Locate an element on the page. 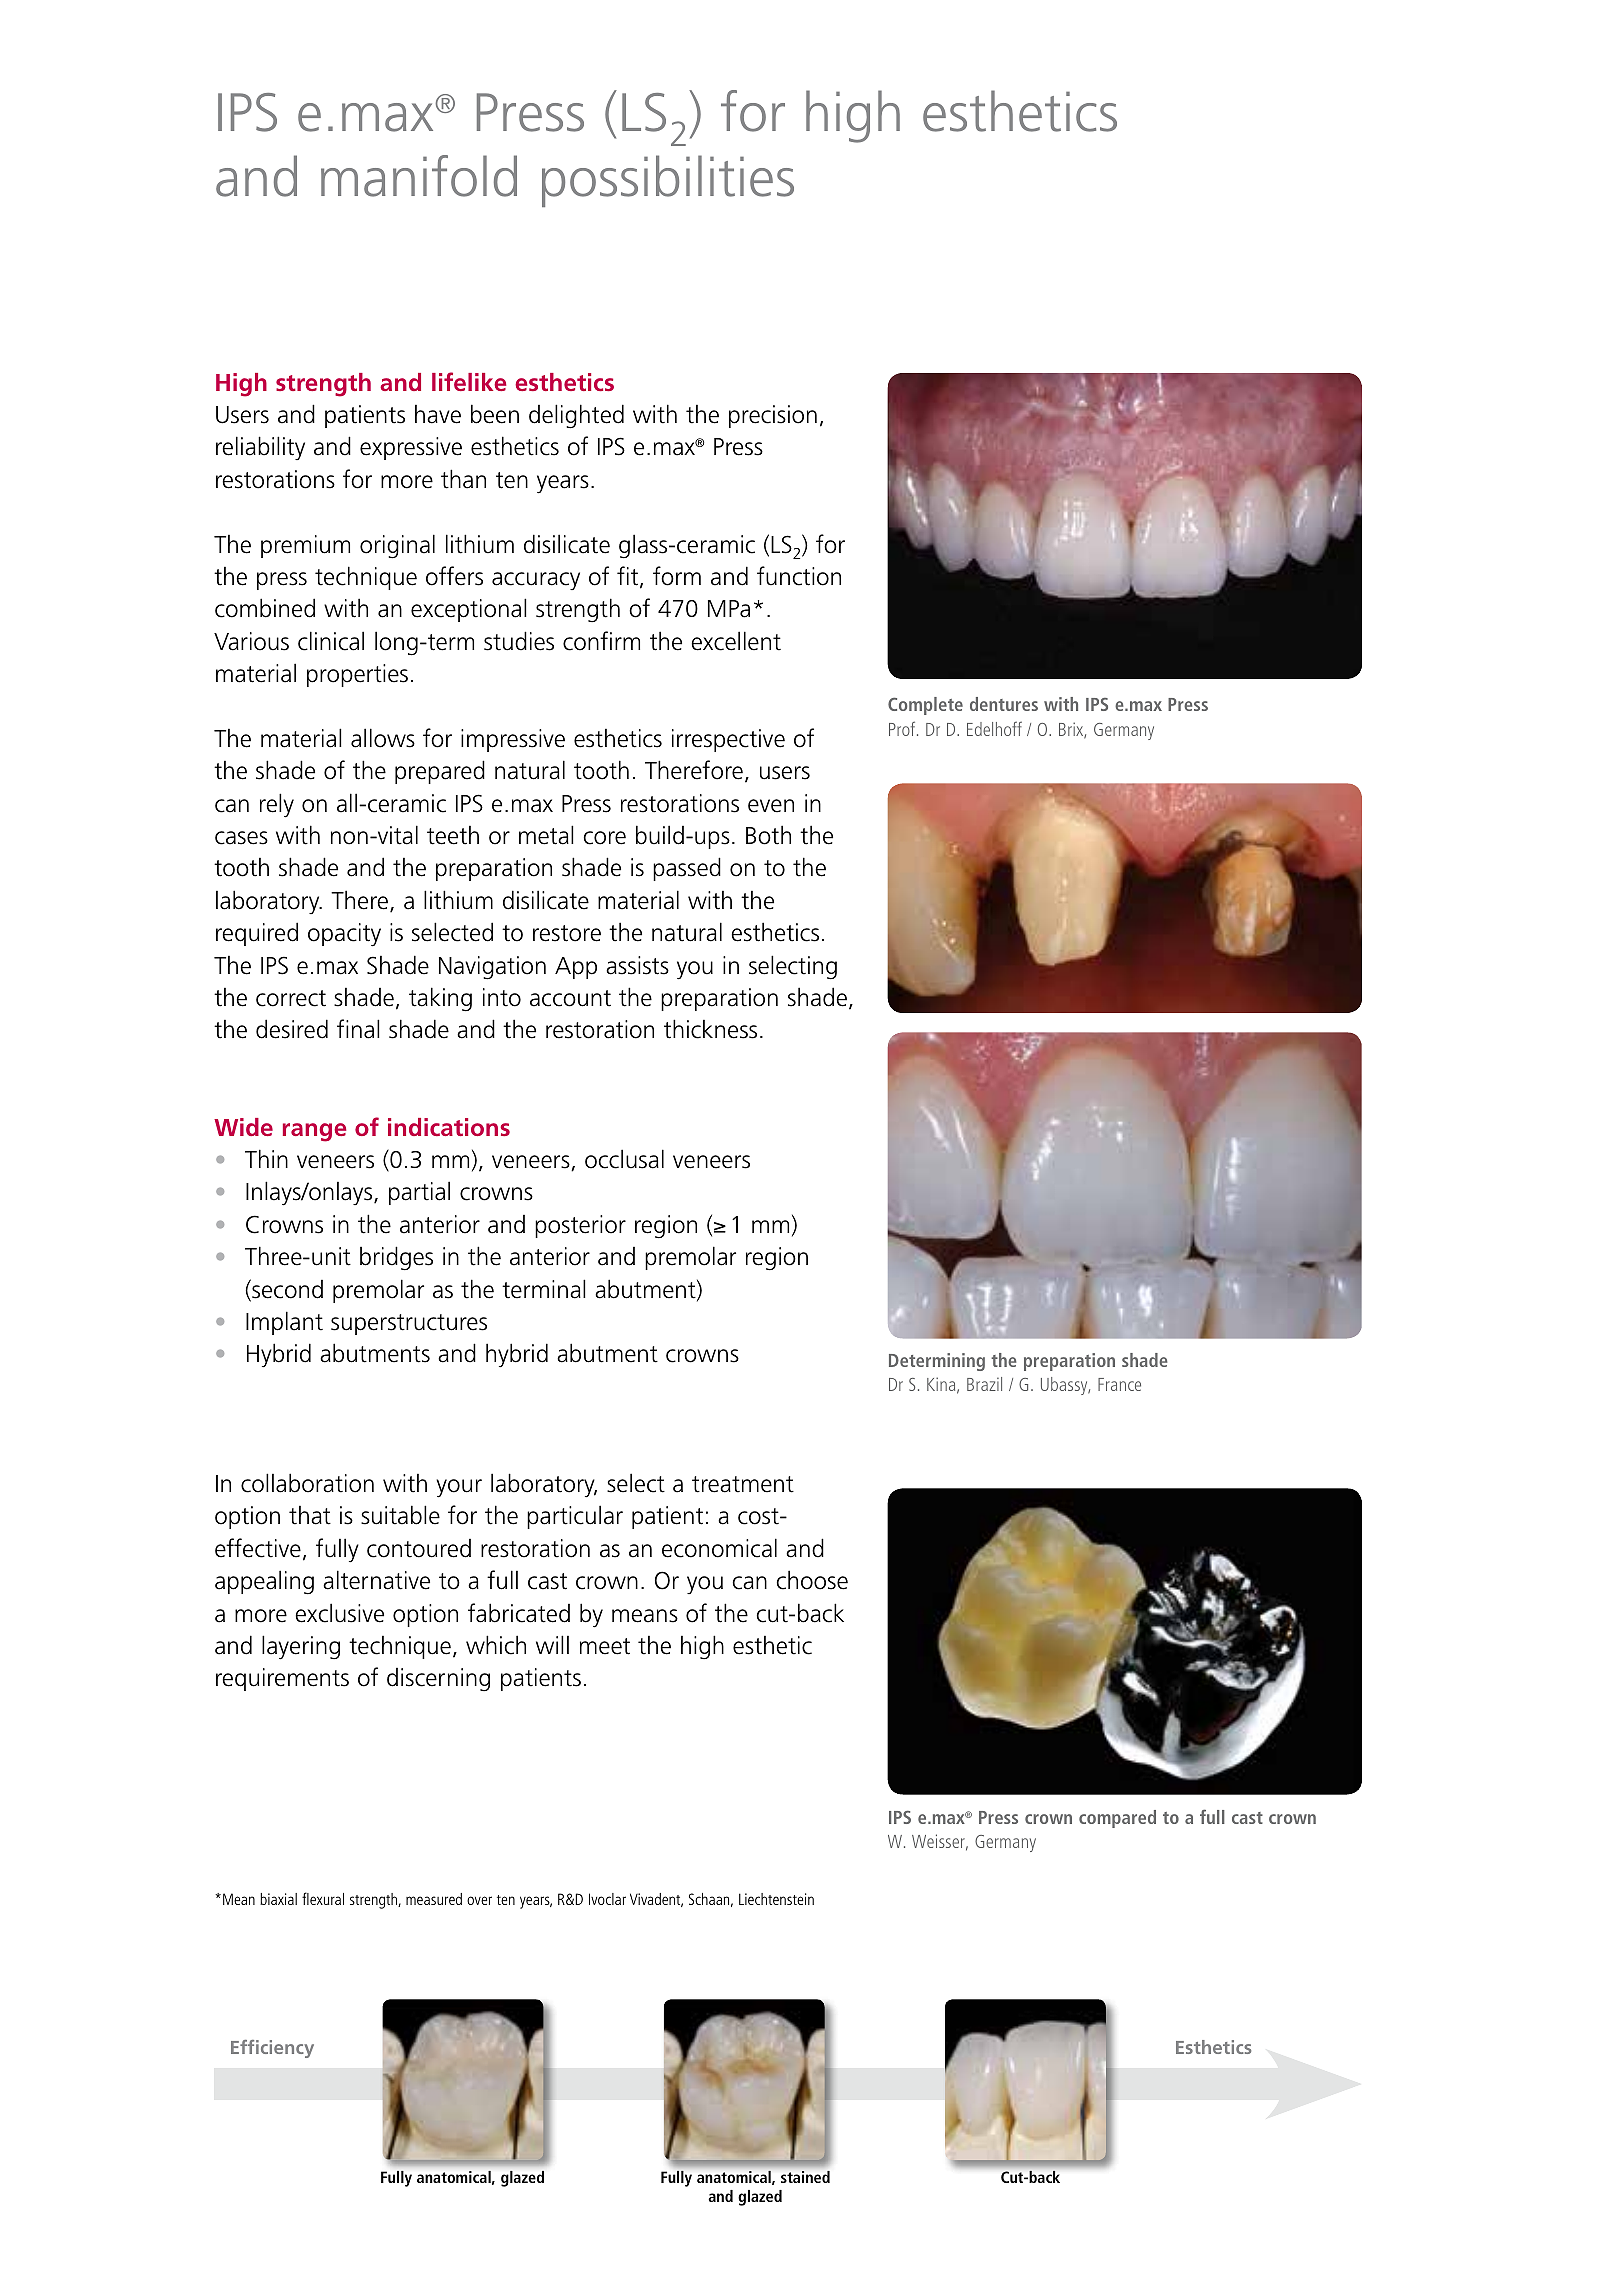 The image size is (1607, 2273). precision is located at coordinates (773, 416).
